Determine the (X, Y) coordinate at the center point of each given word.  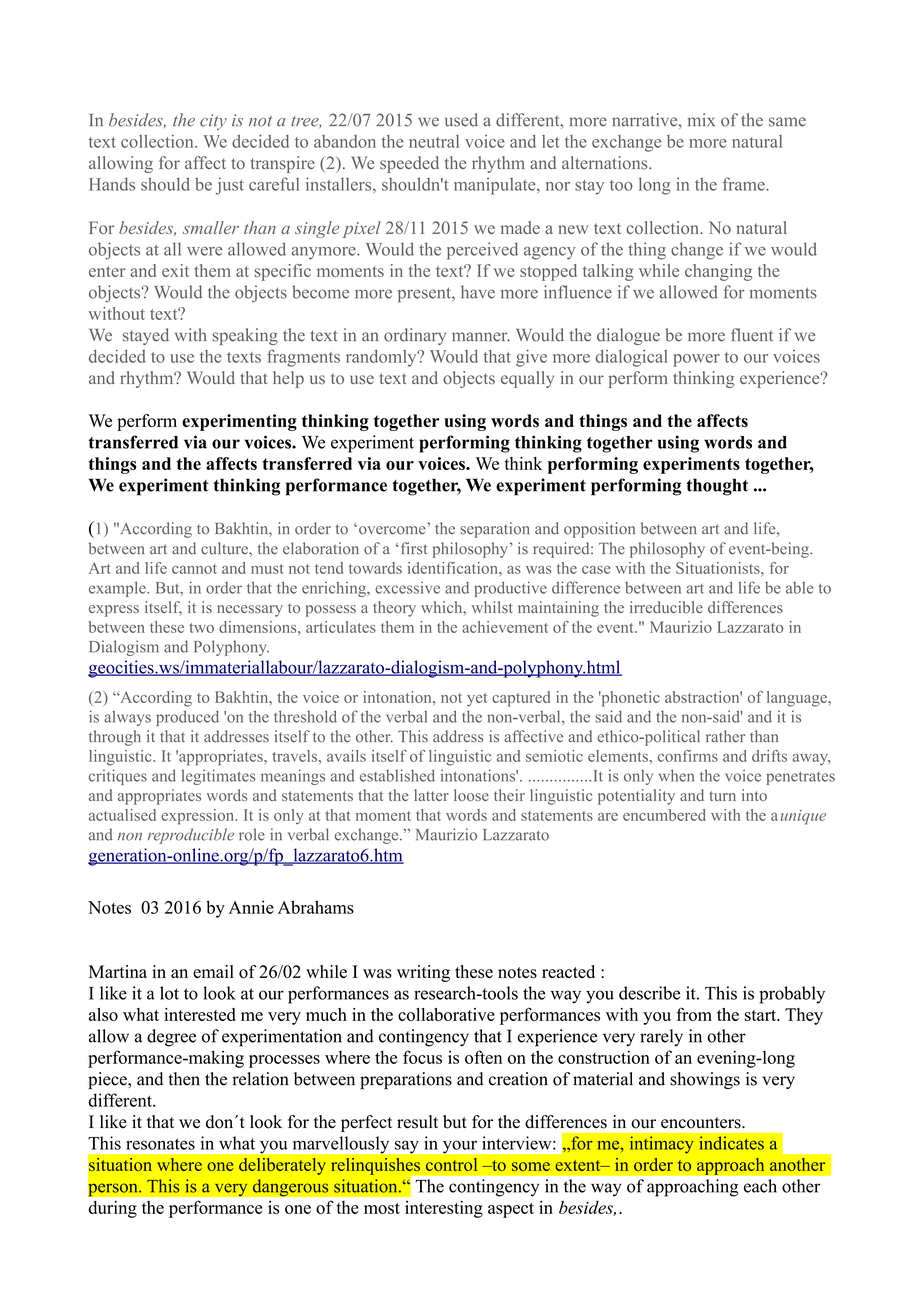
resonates (160, 1144)
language (798, 699)
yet (477, 700)
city (213, 122)
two (201, 628)
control (452, 1165)
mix (701, 119)
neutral (434, 141)
